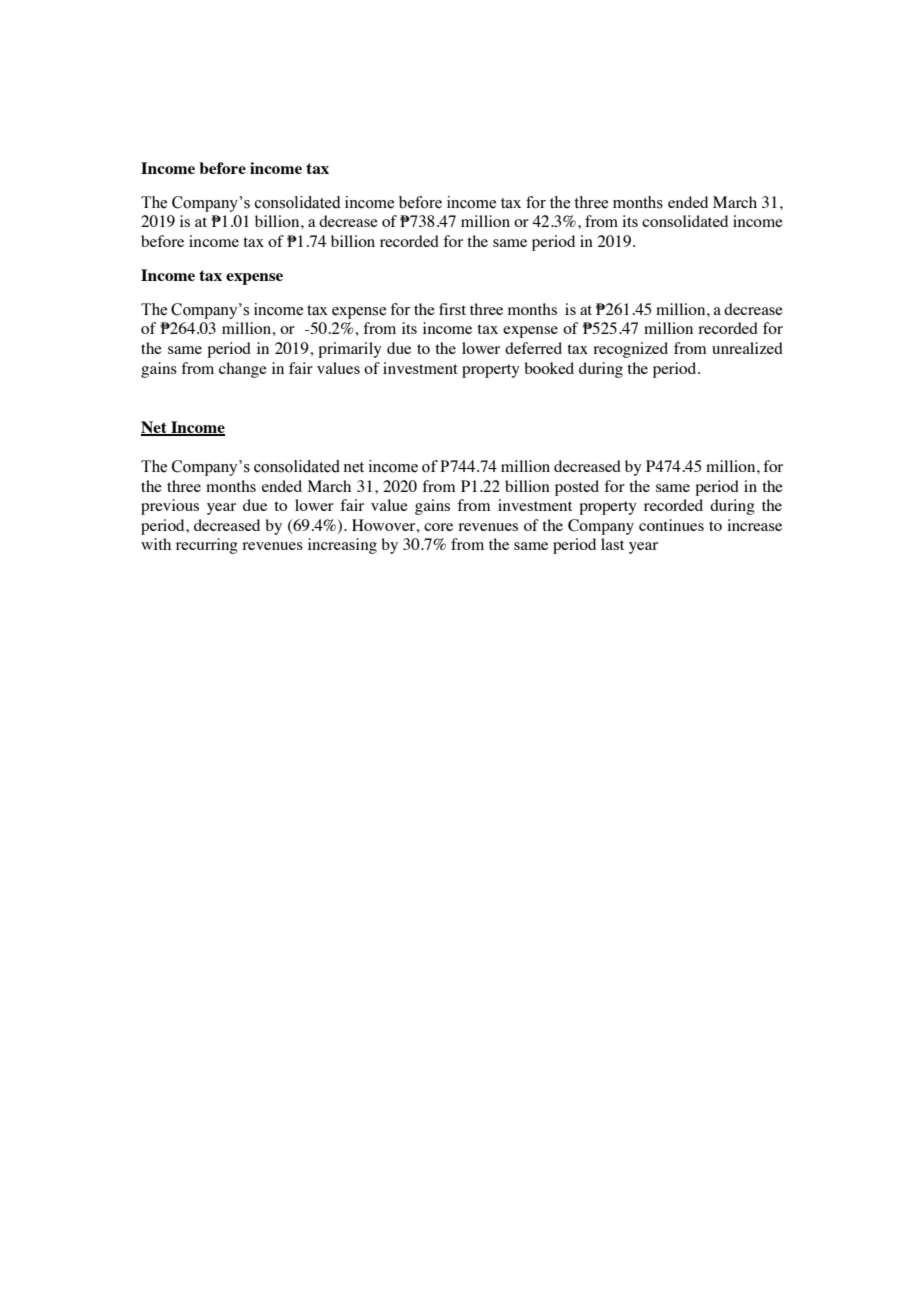 This document has width=924, height=1308. What do you see at coordinates (685, 221) in the document?
I see `consolidated` at bounding box center [685, 221].
